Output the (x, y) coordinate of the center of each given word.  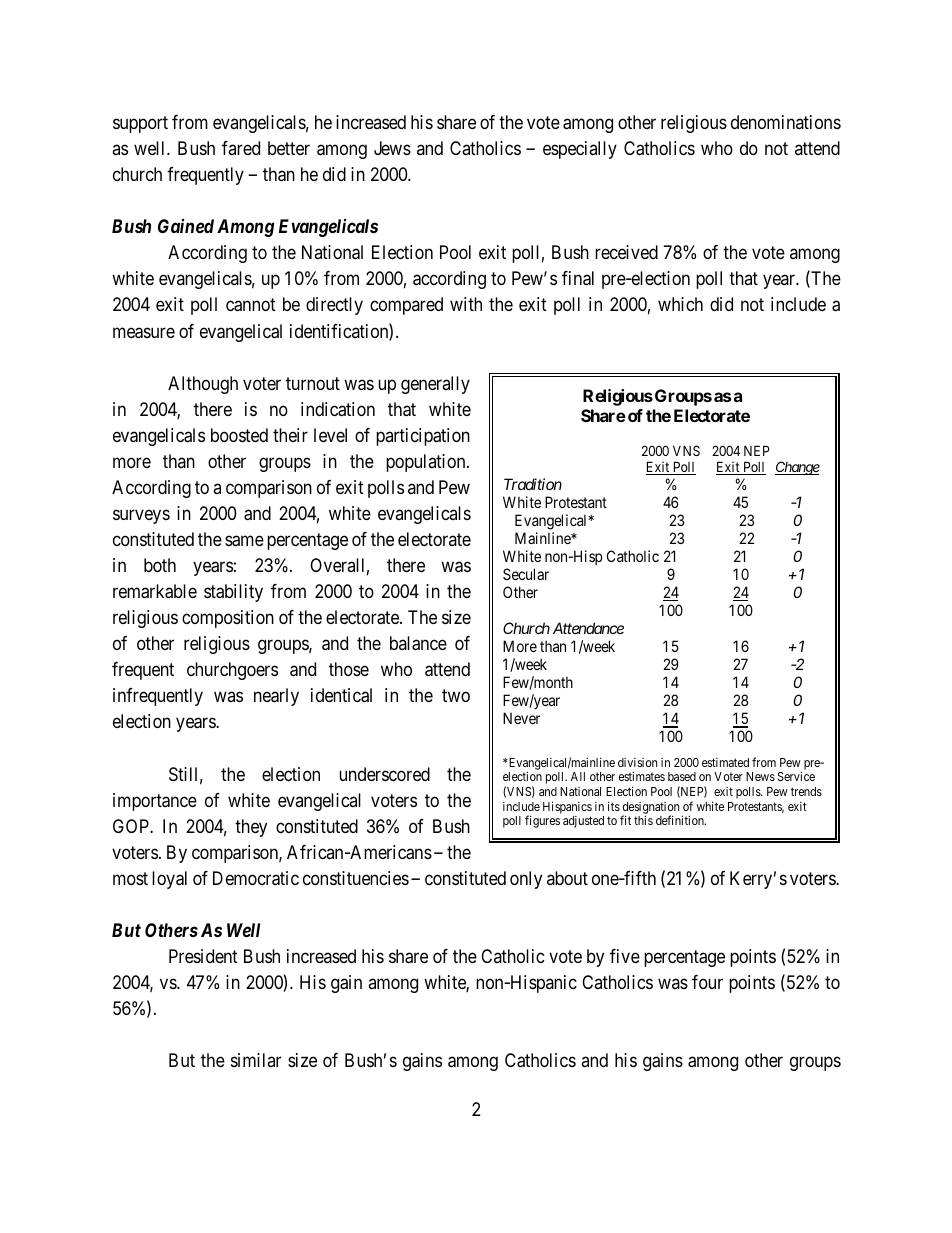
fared (241, 148)
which (680, 304)
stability (233, 593)
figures (542, 821)
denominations (786, 122)
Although (203, 385)
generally (435, 385)
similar (256, 1060)
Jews (392, 148)
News (760, 776)
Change (797, 468)
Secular (526, 574)
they (251, 828)
